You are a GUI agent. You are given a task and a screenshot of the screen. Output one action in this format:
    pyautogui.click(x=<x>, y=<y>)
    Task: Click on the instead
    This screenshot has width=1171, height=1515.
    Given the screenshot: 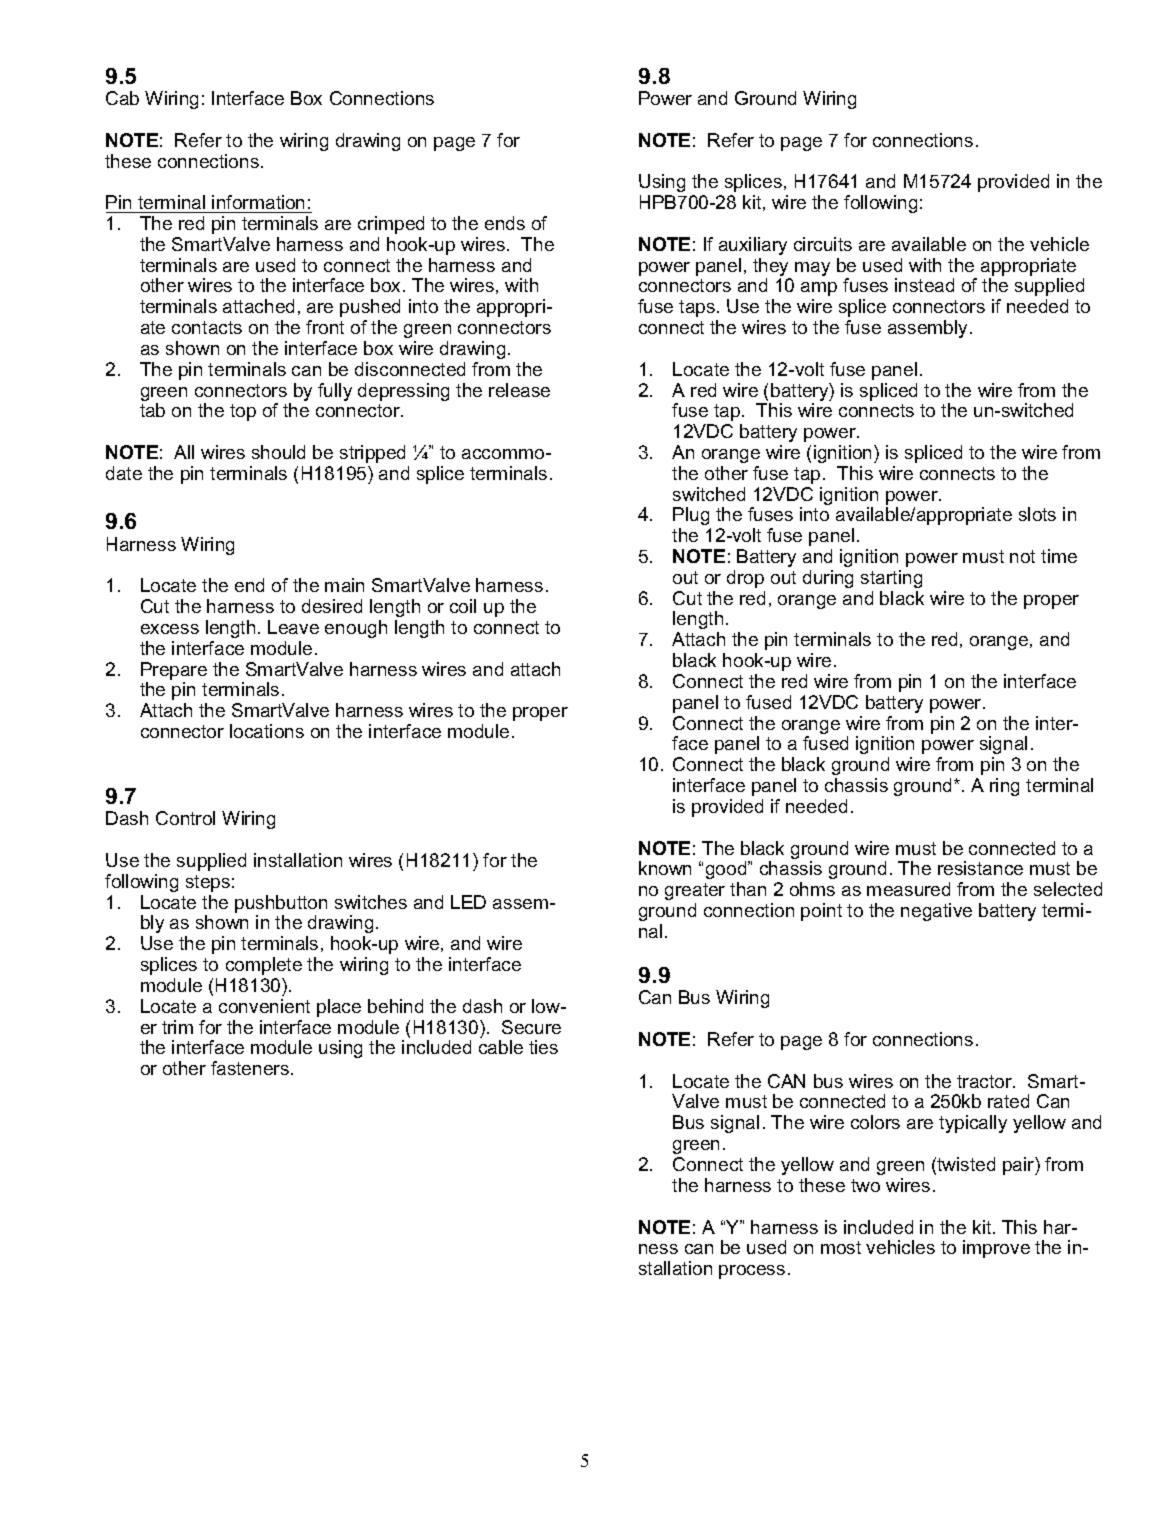 What is the action you would take?
    pyautogui.click(x=924, y=285)
